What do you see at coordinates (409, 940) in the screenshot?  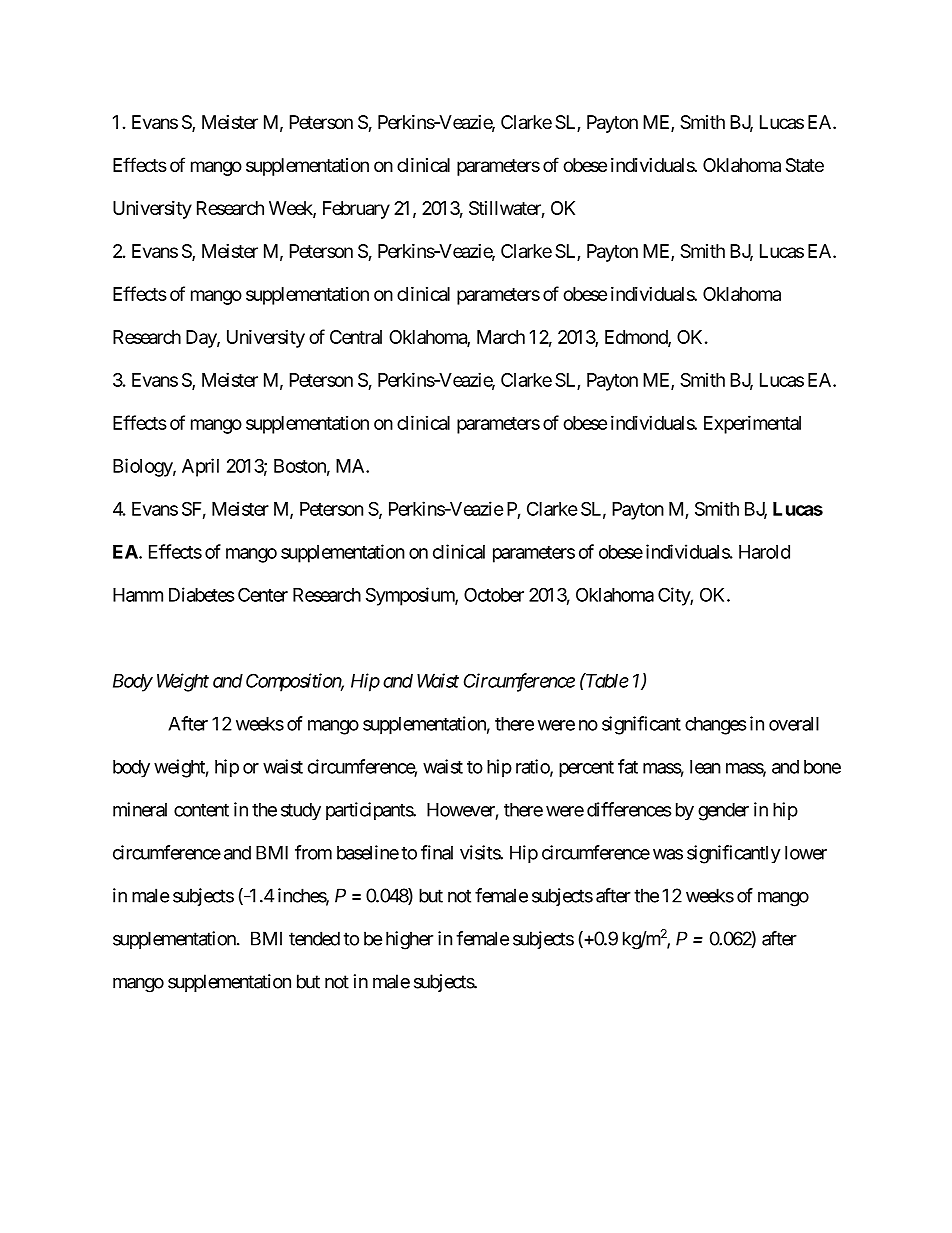 I see `higher` at bounding box center [409, 940].
